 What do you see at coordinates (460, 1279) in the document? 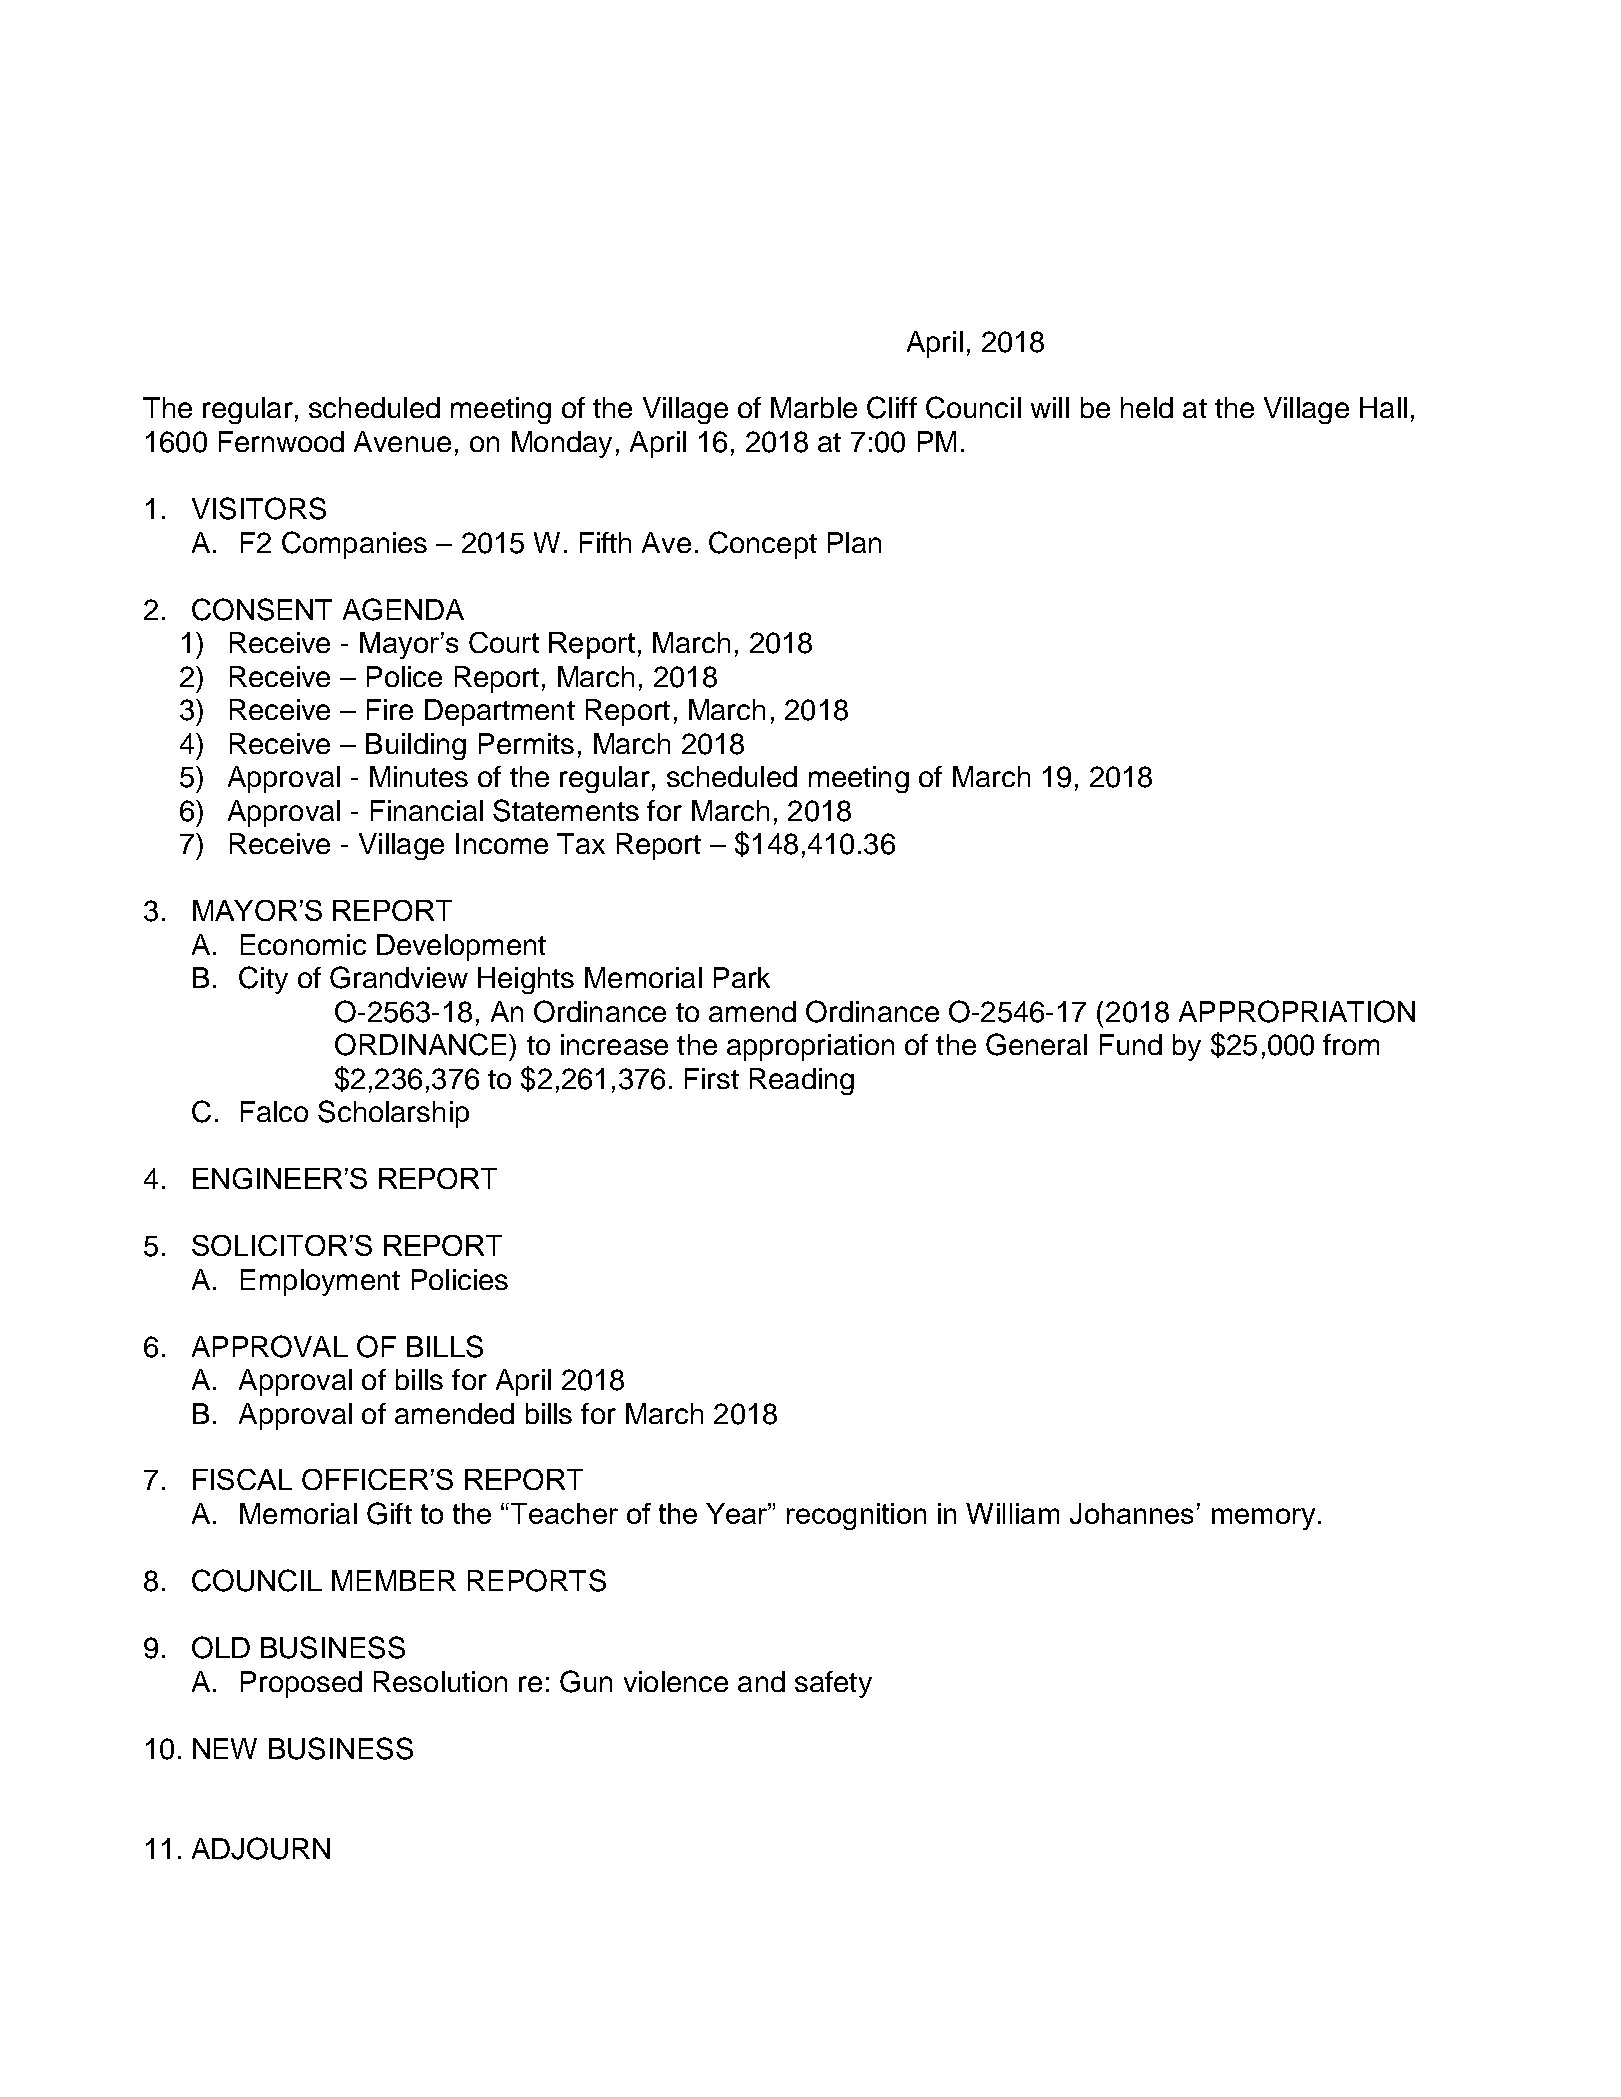
I see `Policies` at bounding box center [460, 1279].
